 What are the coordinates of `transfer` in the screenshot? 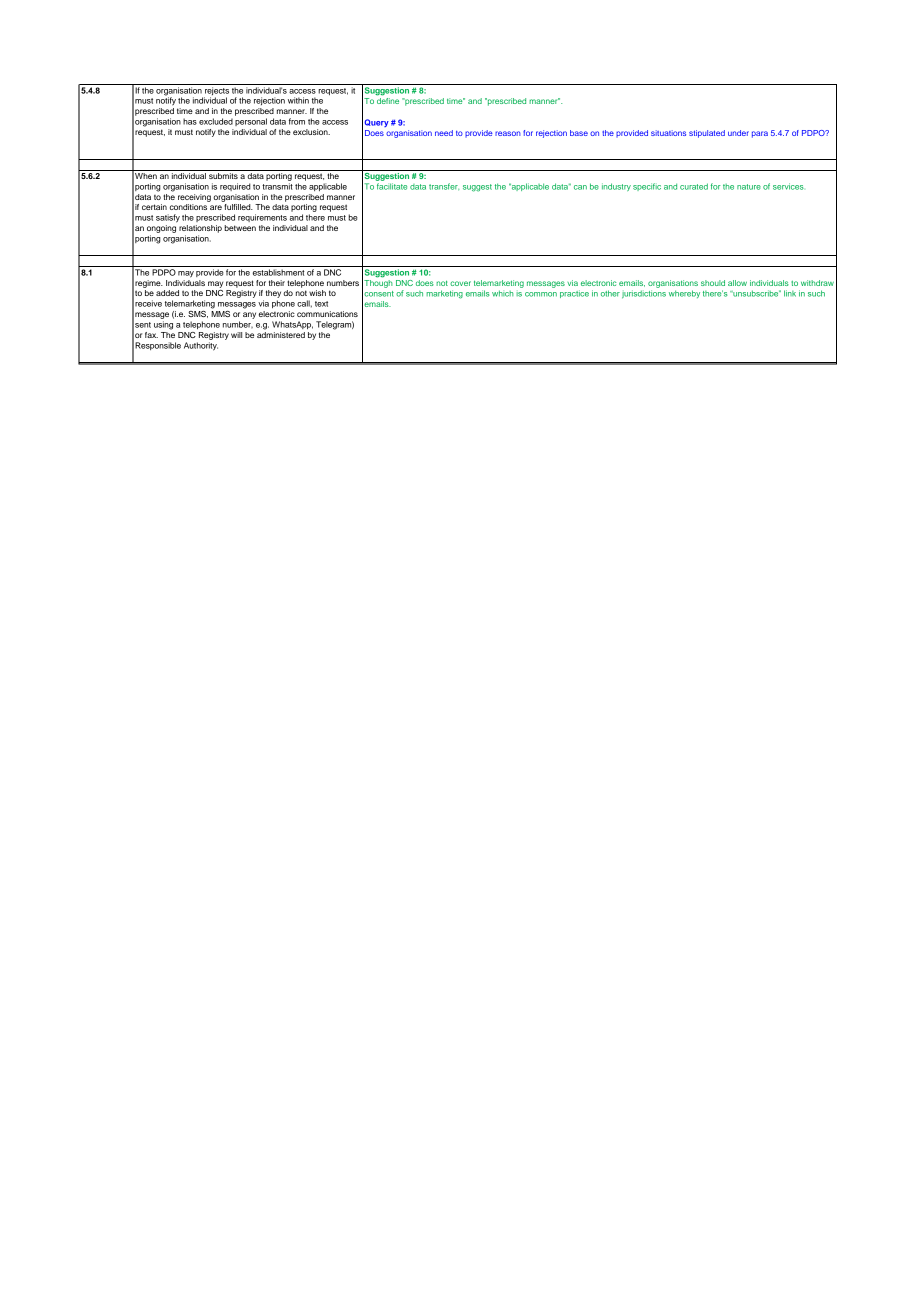 It's located at (444, 186).
